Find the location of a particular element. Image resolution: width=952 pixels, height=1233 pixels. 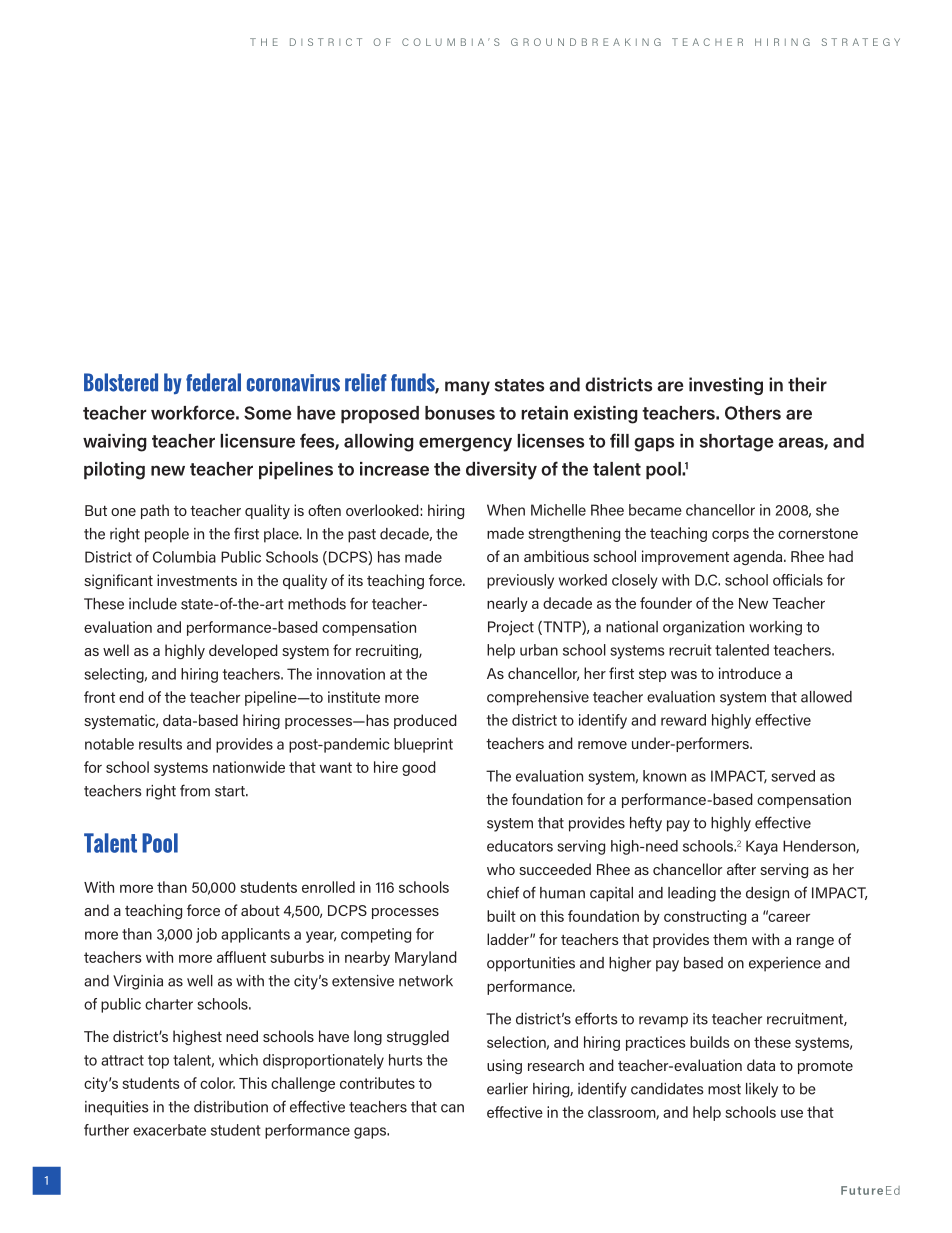

blueprint is located at coordinates (423, 745).
